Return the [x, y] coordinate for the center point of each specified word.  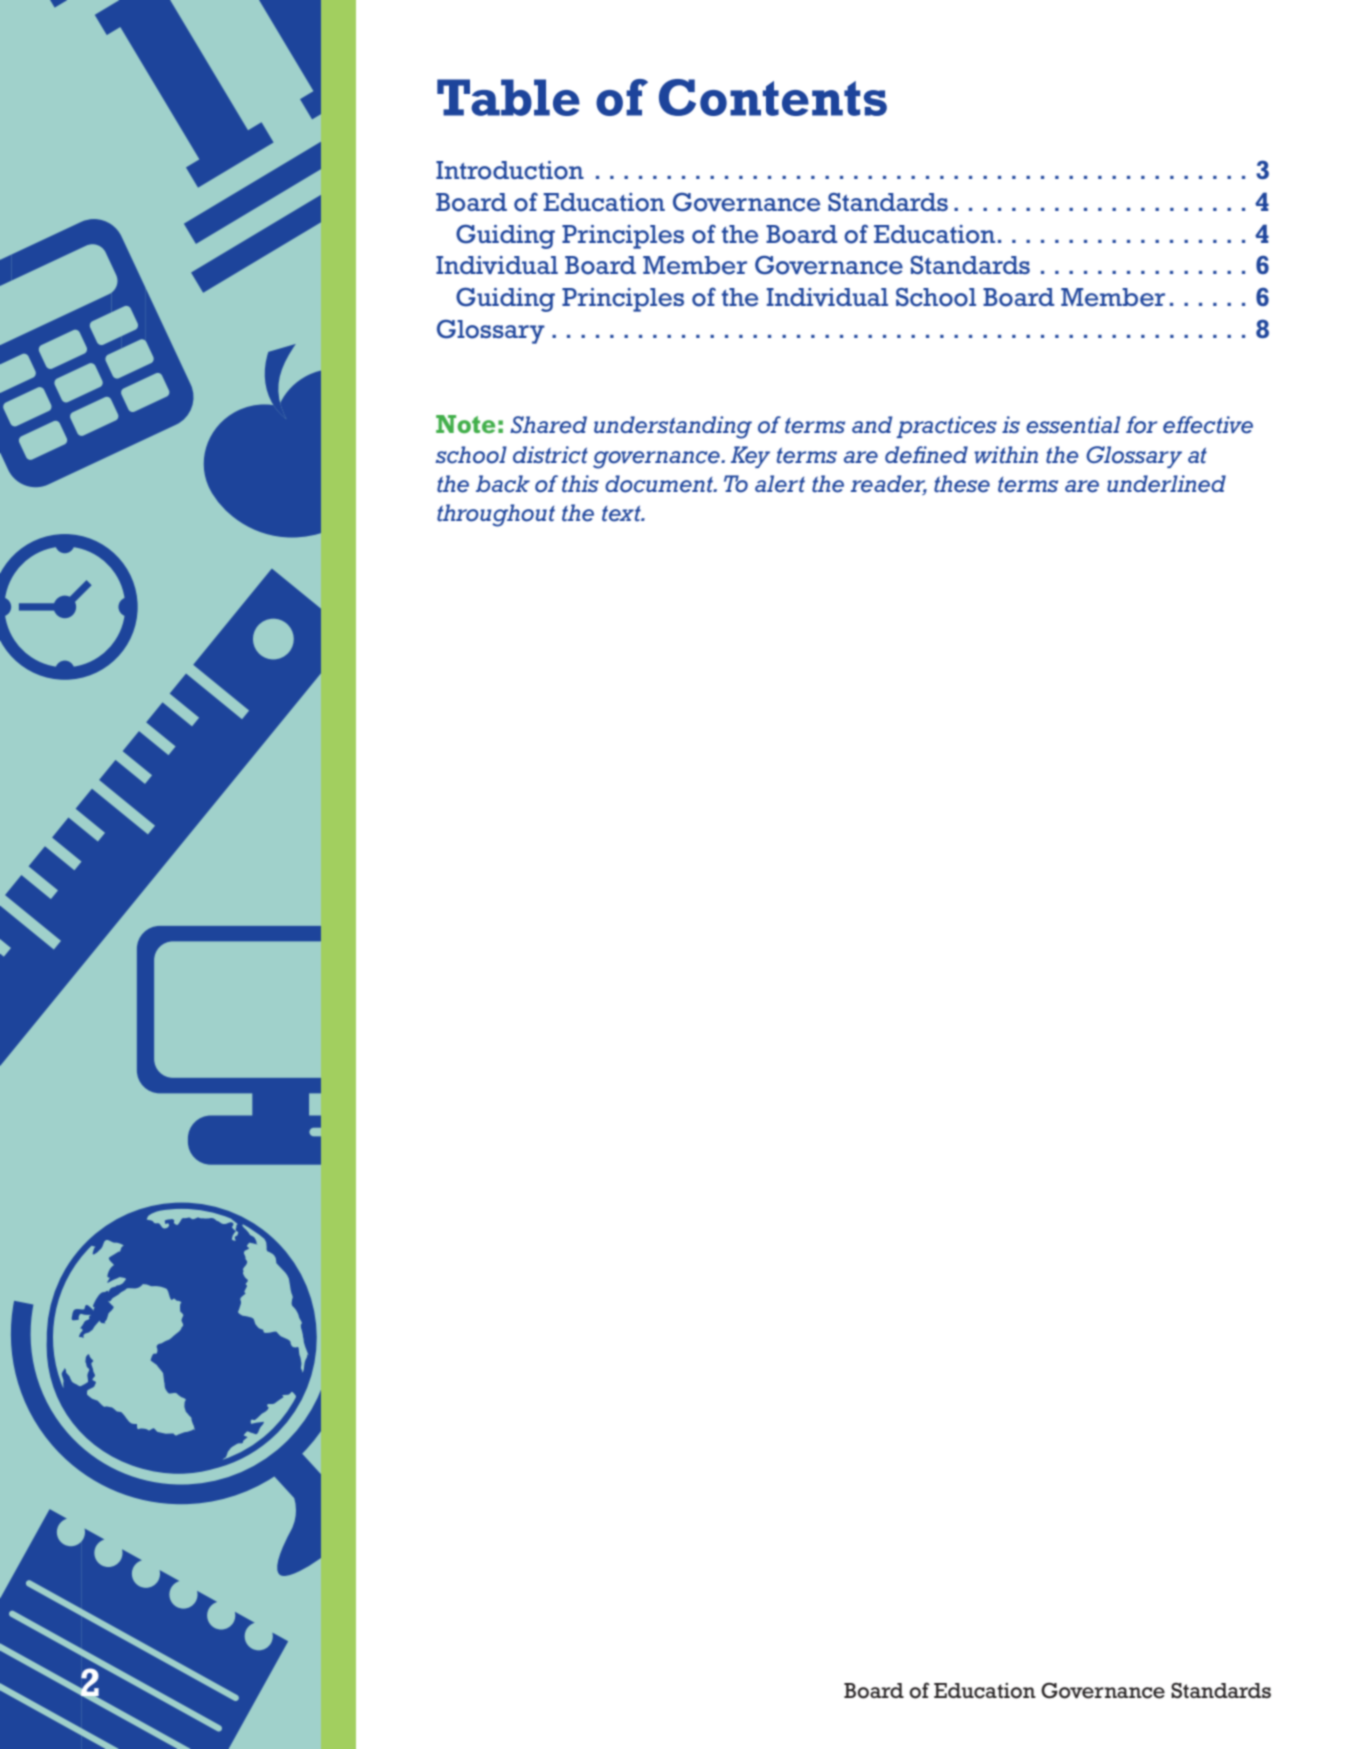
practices [947, 427]
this [580, 484]
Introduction [510, 170]
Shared [548, 425]
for [1141, 425]
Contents [773, 97]
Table [508, 97]
